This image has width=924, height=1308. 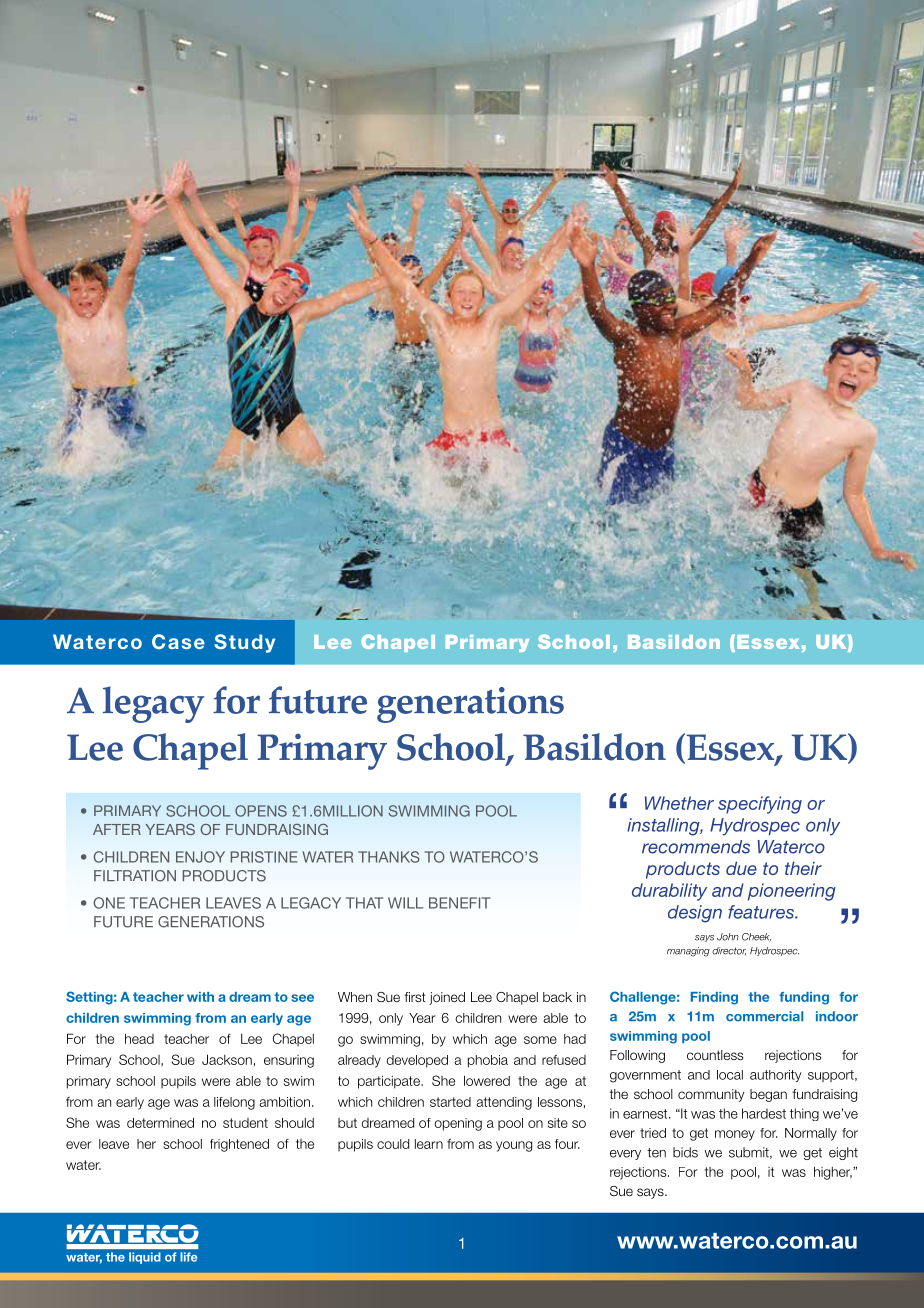 I want to click on frightened, so click(x=239, y=1145).
